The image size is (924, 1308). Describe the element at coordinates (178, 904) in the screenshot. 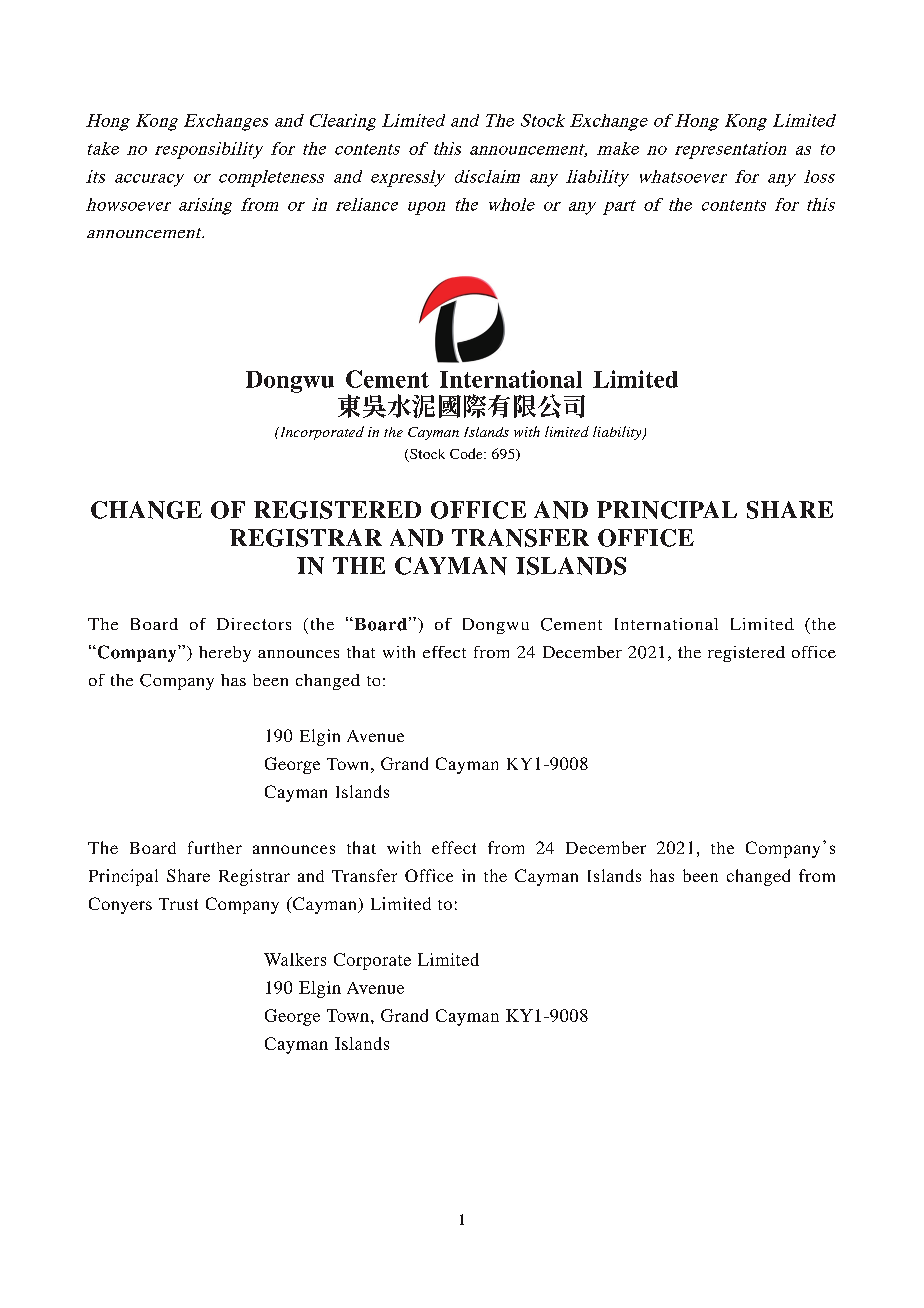

I see `Trust` at that location.
